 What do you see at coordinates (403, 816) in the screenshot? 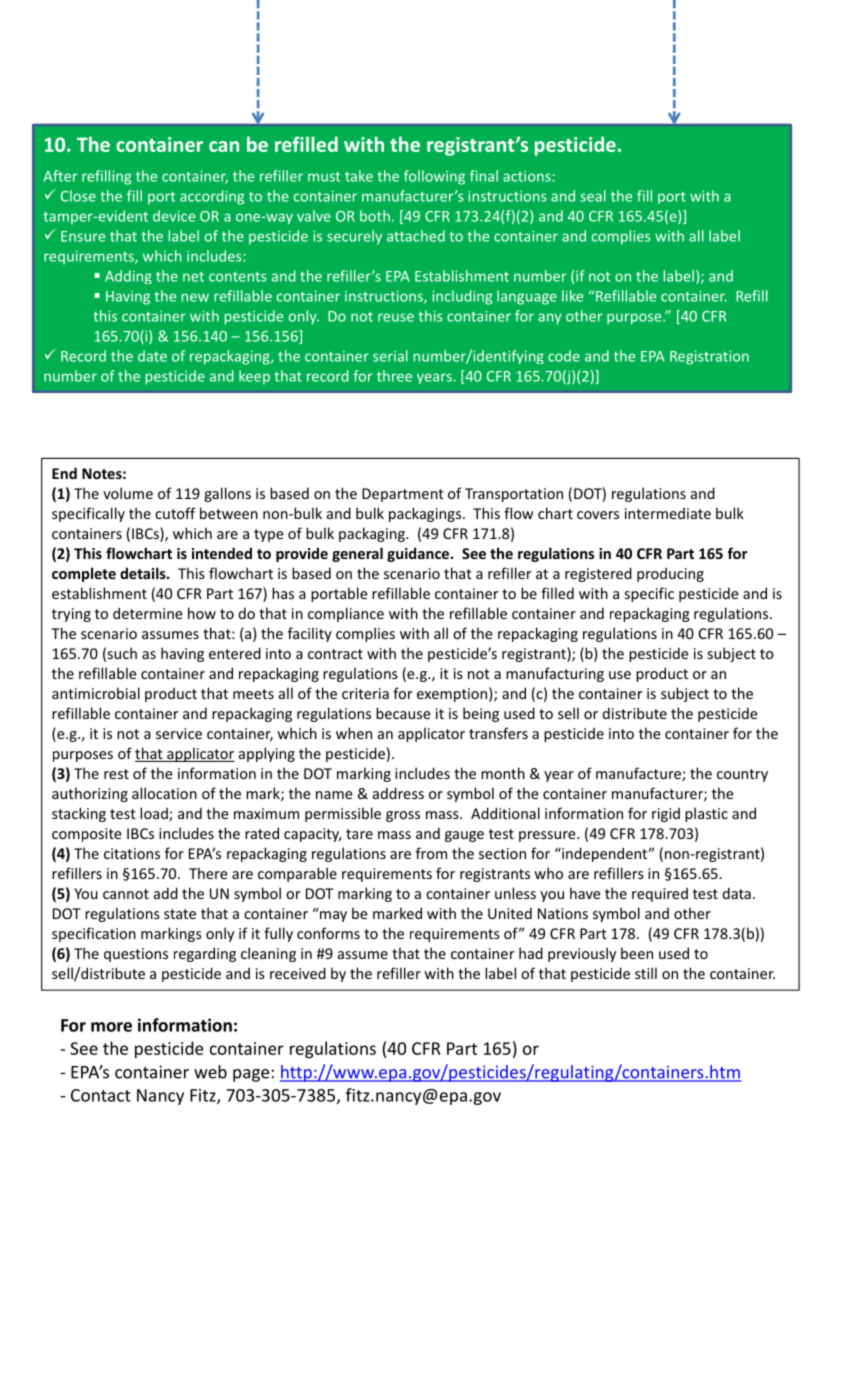
I see `gross` at bounding box center [403, 816].
